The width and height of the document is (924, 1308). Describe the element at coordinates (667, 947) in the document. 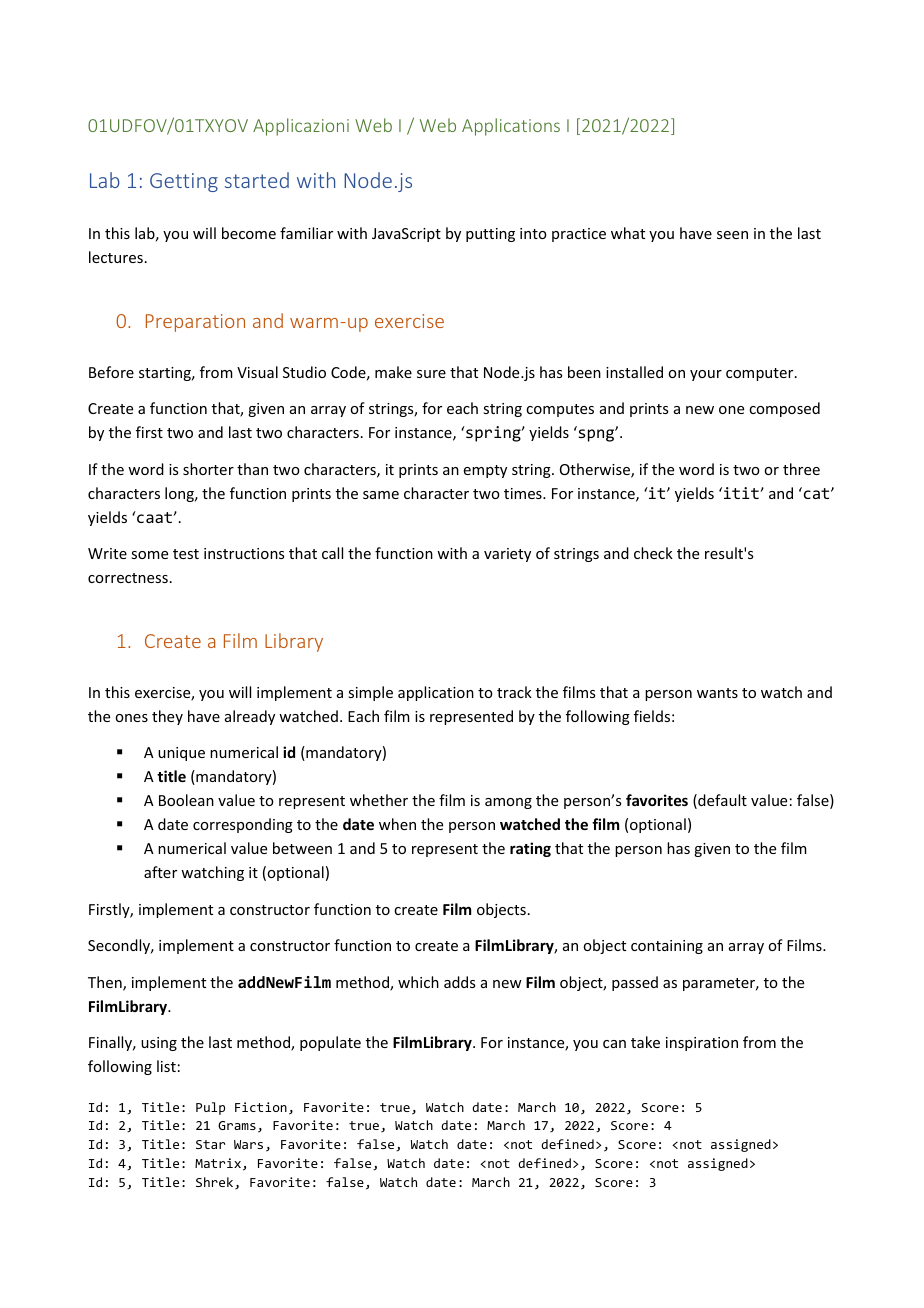

I see `containing` at that location.
